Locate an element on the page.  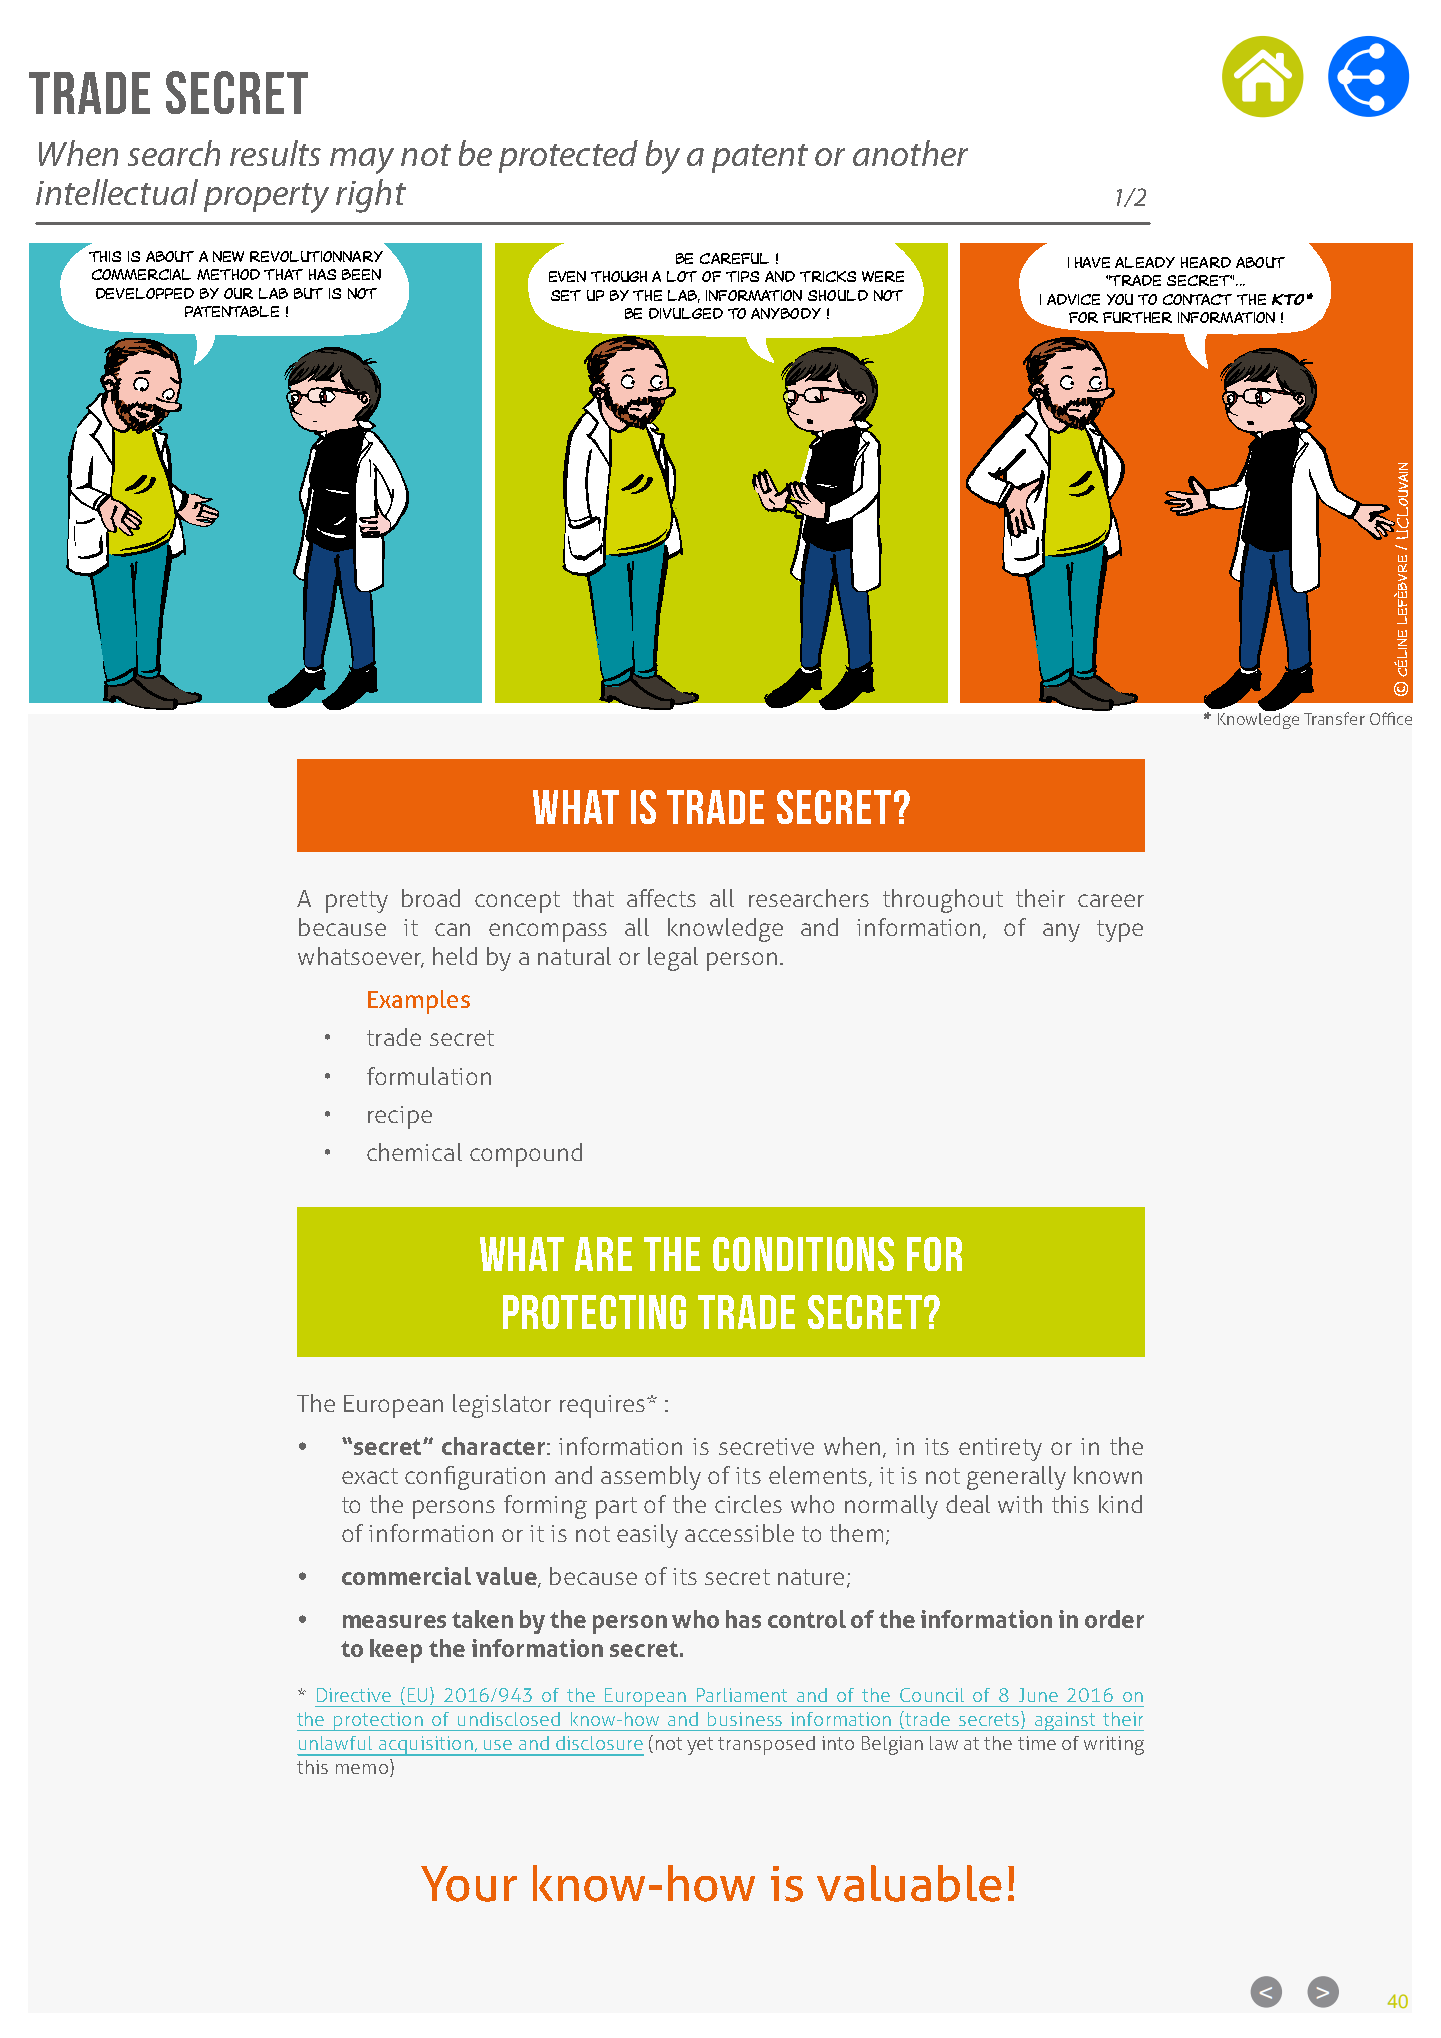
property is located at coordinates (266, 198).
